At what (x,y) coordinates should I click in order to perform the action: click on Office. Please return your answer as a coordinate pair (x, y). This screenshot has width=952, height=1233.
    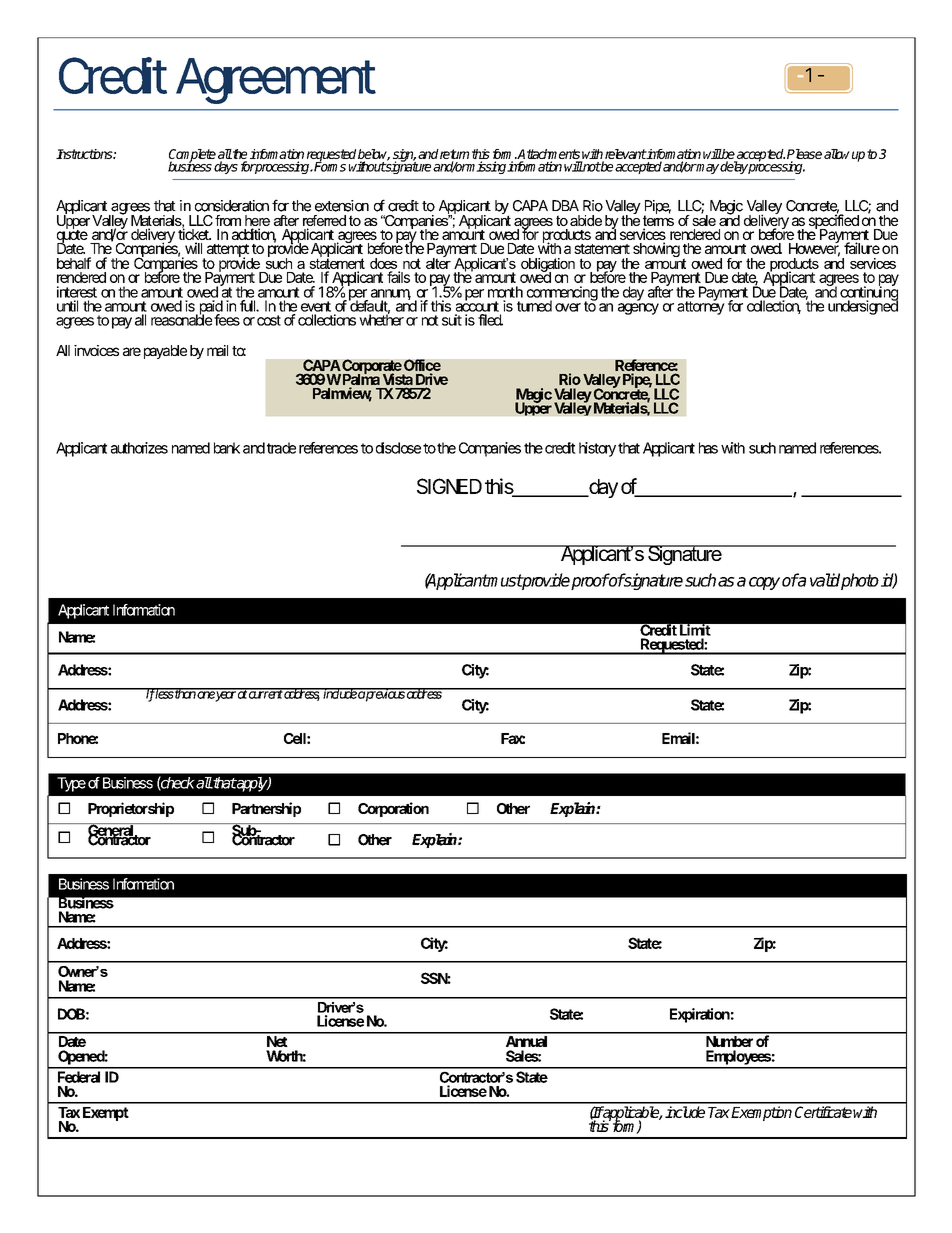
    Looking at the image, I should click on (422, 365).
